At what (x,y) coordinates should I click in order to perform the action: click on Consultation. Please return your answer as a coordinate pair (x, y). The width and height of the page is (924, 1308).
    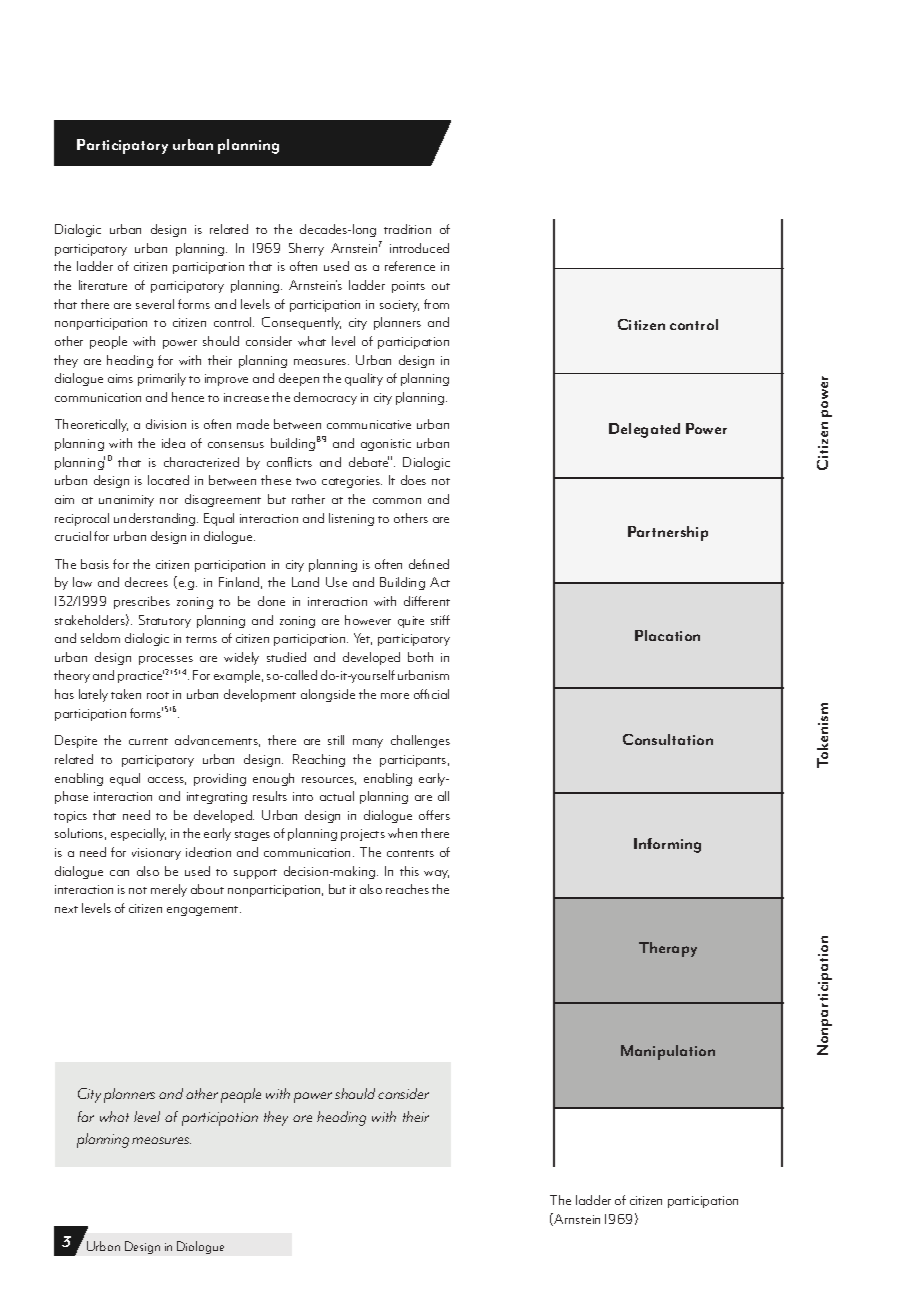
    Looking at the image, I should click on (668, 739).
